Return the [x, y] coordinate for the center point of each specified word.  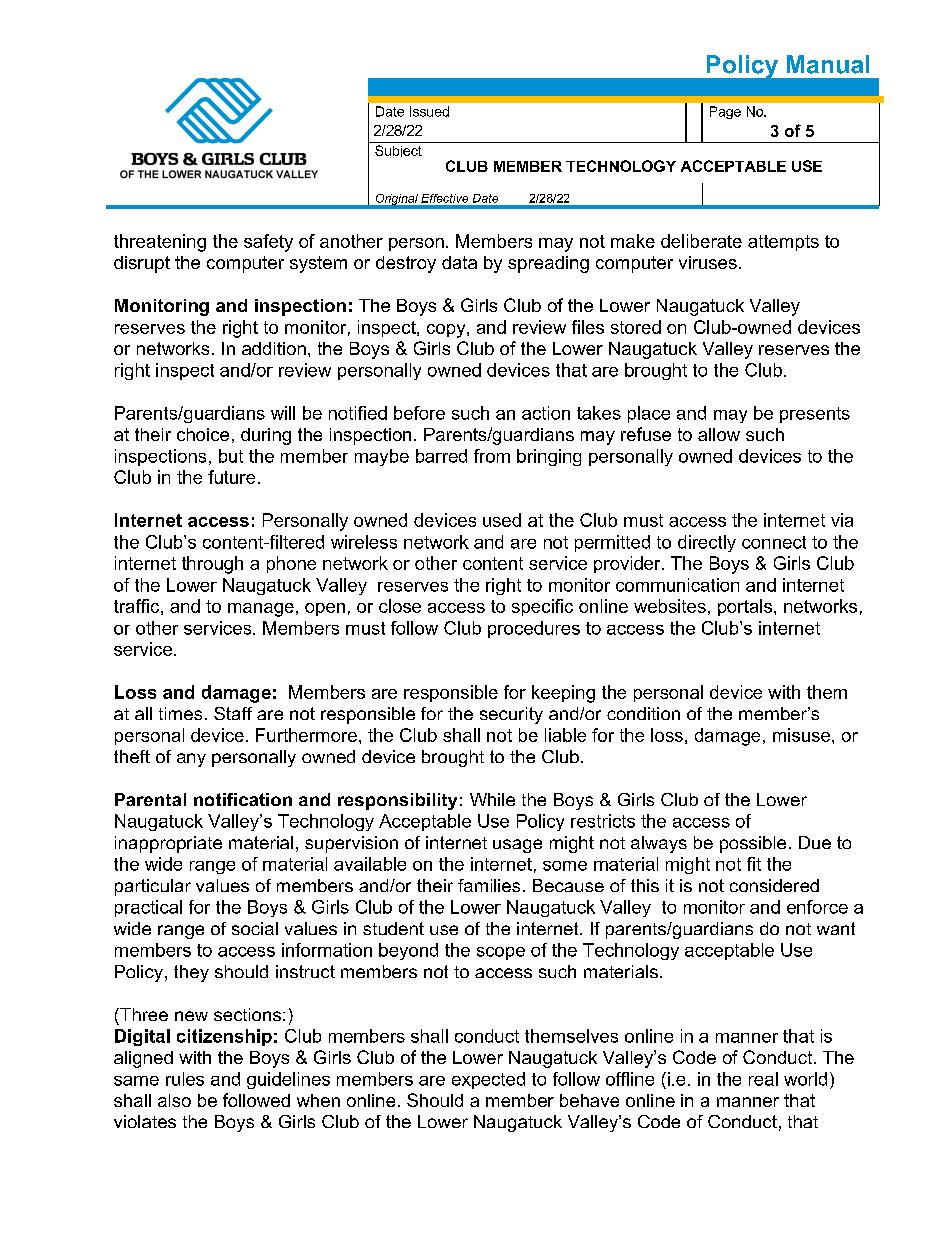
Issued [429, 111]
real [763, 1079]
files [588, 327]
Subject [398, 151]
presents [815, 415]
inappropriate [168, 844]
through [212, 565]
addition [274, 348]
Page [725, 112]
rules [185, 1079]
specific [542, 607]
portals [746, 607]
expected [488, 1080]
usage [517, 846]
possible [753, 844]
